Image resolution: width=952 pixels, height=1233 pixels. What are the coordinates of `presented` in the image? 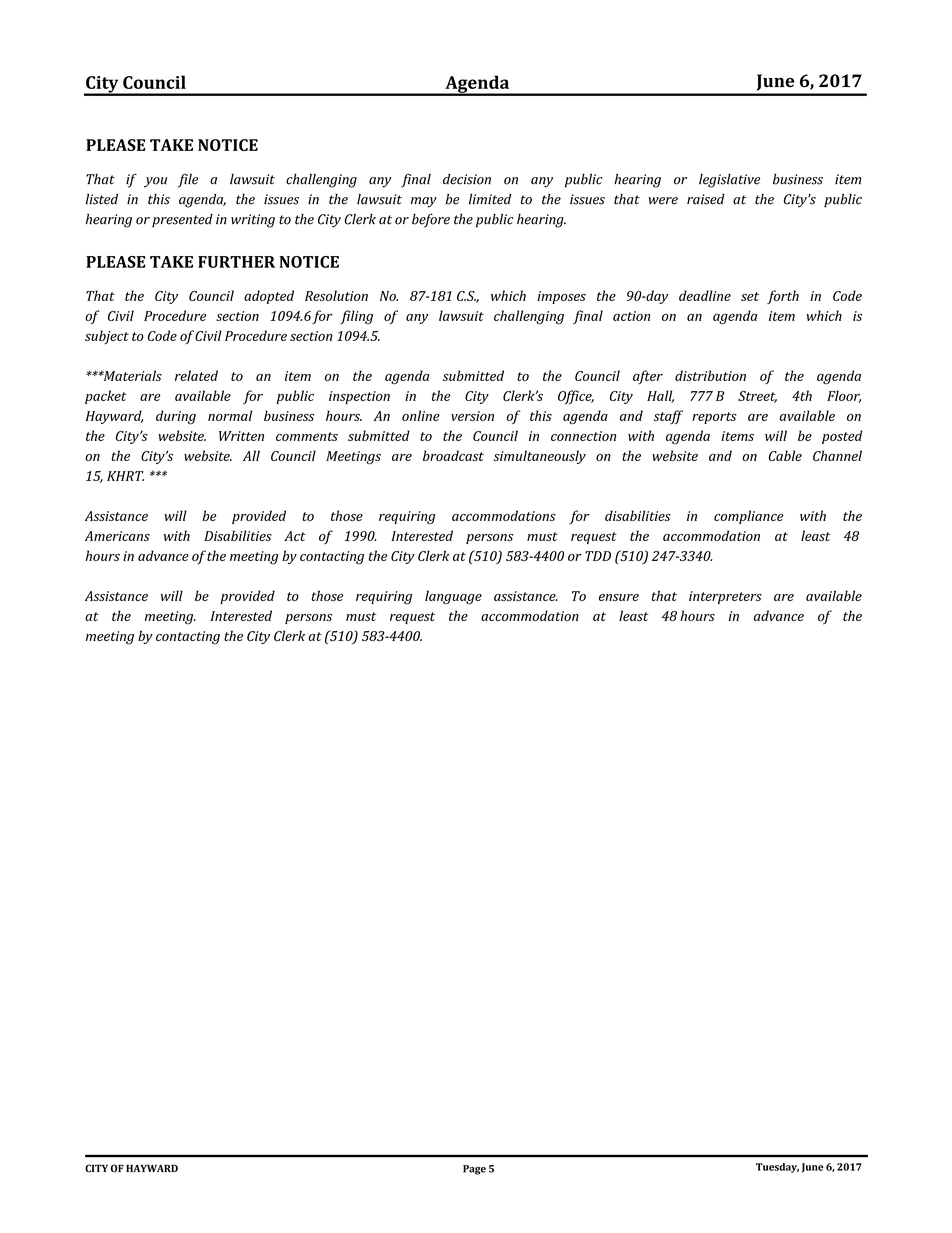 It's located at (182, 221).
